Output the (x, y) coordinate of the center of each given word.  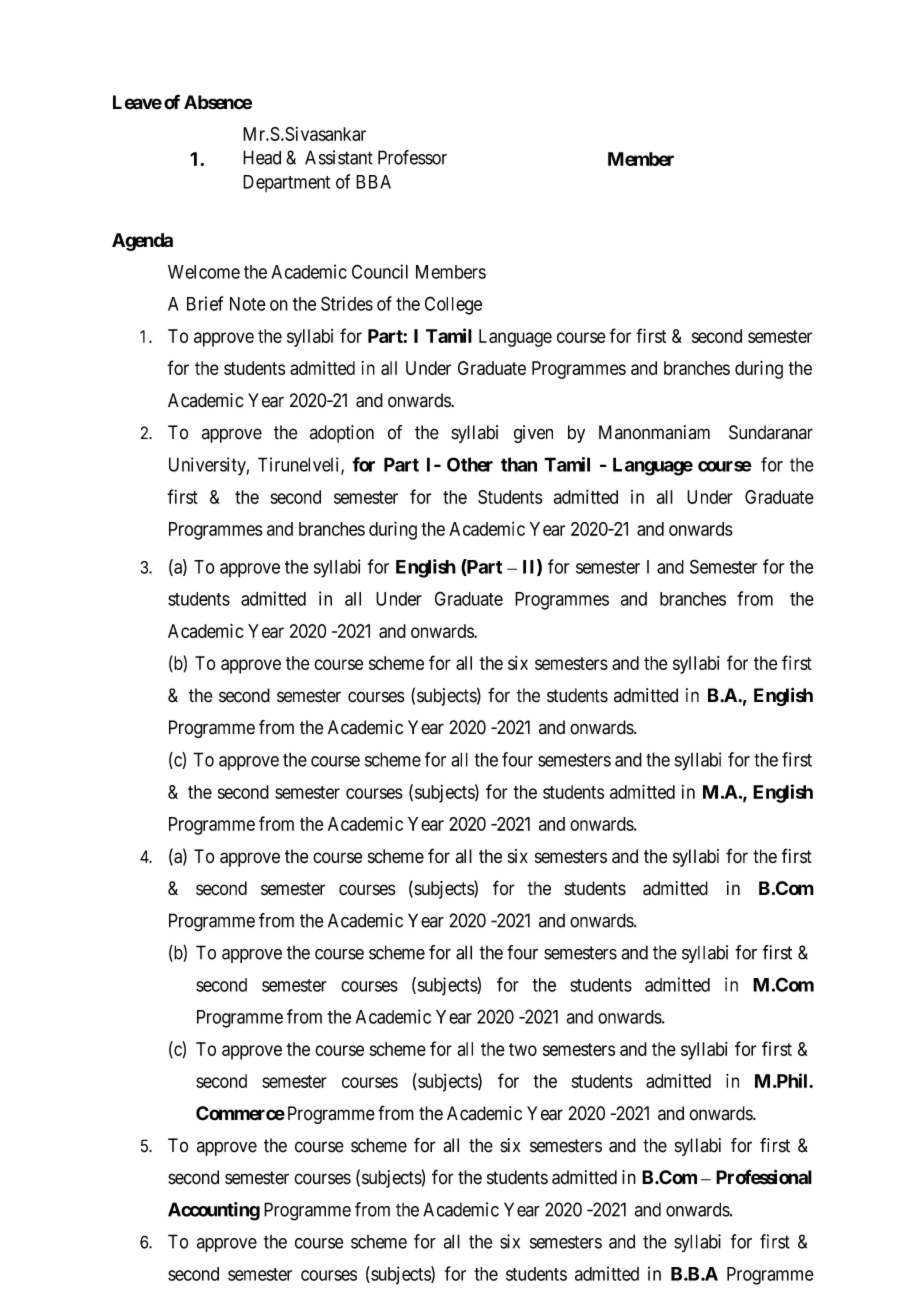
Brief (205, 303)
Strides (347, 303)
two (523, 1049)
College (453, 305)
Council (380, 271)
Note (248, 304)
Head (262, 157)
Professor (412, 157)
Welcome (204, 272)
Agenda (142, 242)
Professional (764, 1177)
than (519, 464)
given (533, 434)
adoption (342, 434)
